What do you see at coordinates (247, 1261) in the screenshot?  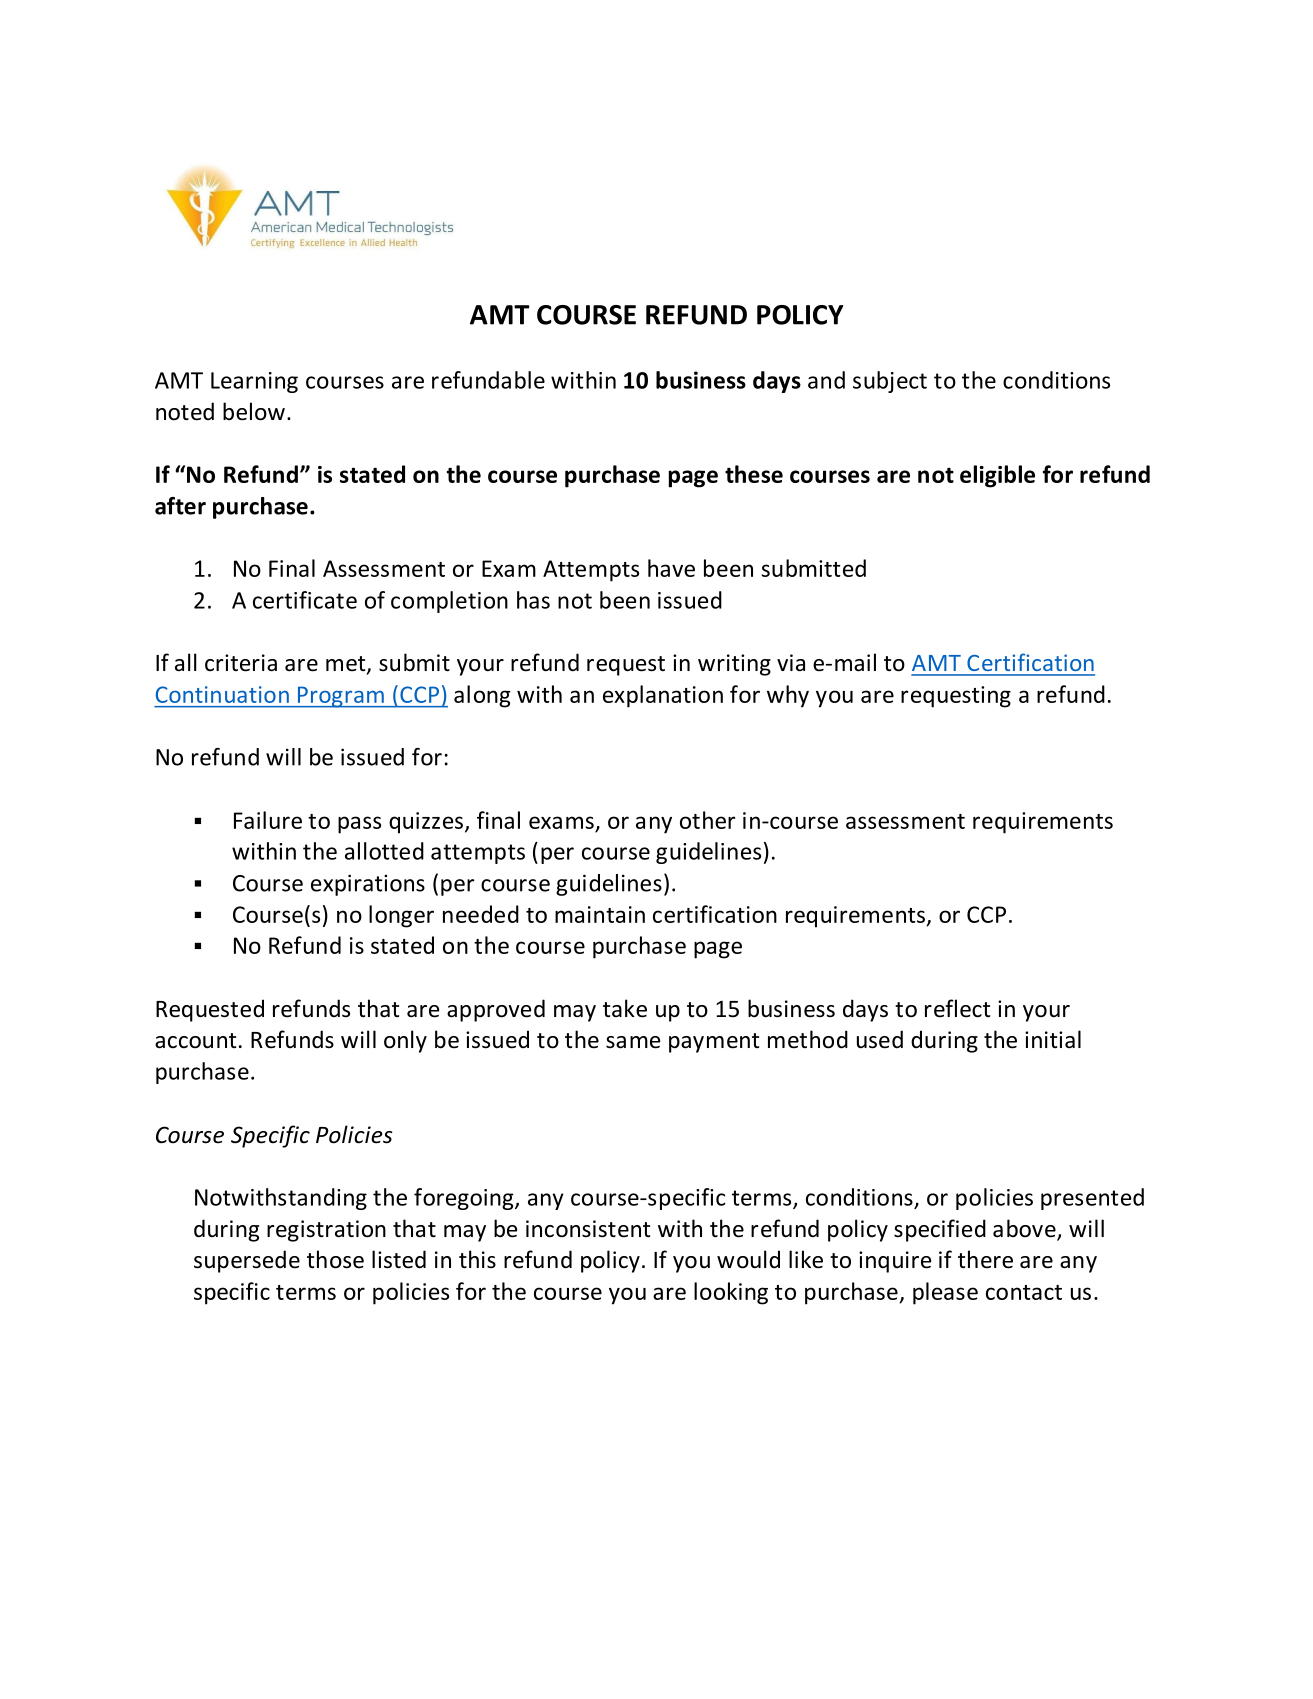 I see `supersede` at bounding box center [247, 1261].
